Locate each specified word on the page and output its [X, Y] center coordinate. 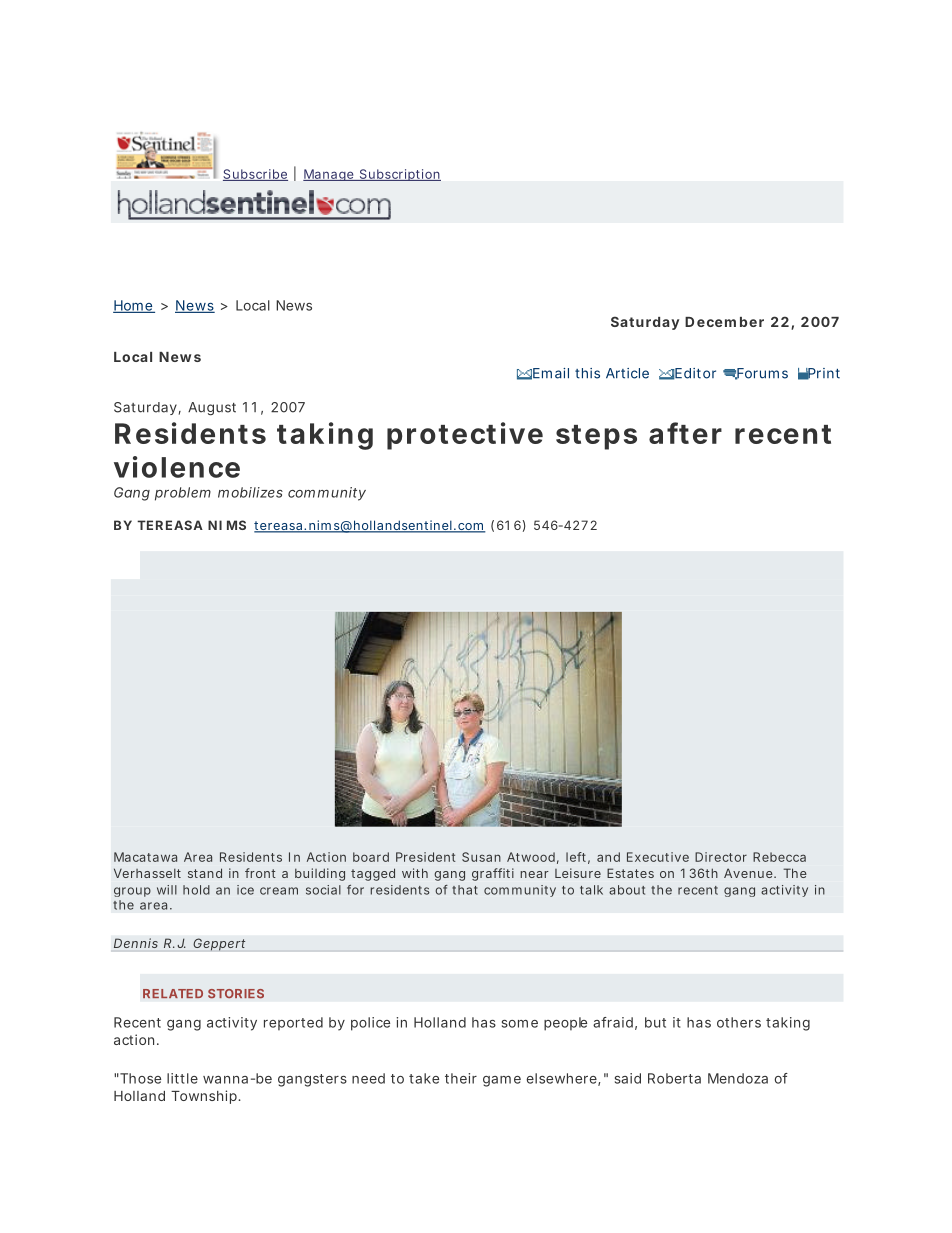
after [685, 433]
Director [721, 857]
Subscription [399, 175]
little [182, 1078]
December [724, 322]
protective [465, 436]
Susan [481, 857]
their [461, 1078]
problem [183, 494]
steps [596, 437]
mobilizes [250, 492]
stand [205, 873]
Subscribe [255, 175]
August [212, 409]
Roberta [674, 1078]
